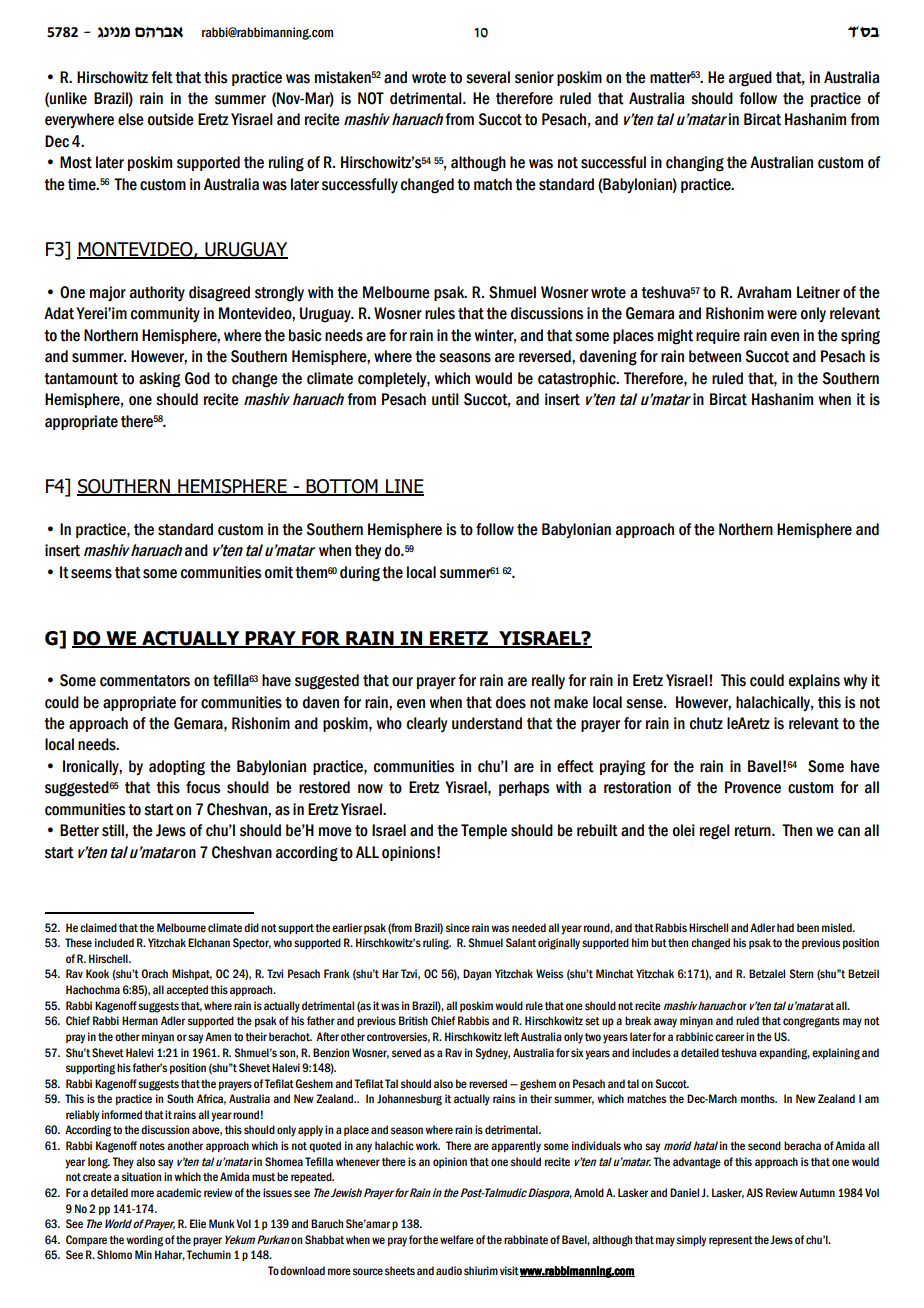 This page has height=1308, width=924. What do you see at coordinates (145, 681) in the page?
I see `commentators` at bounding box center [145, 681].
